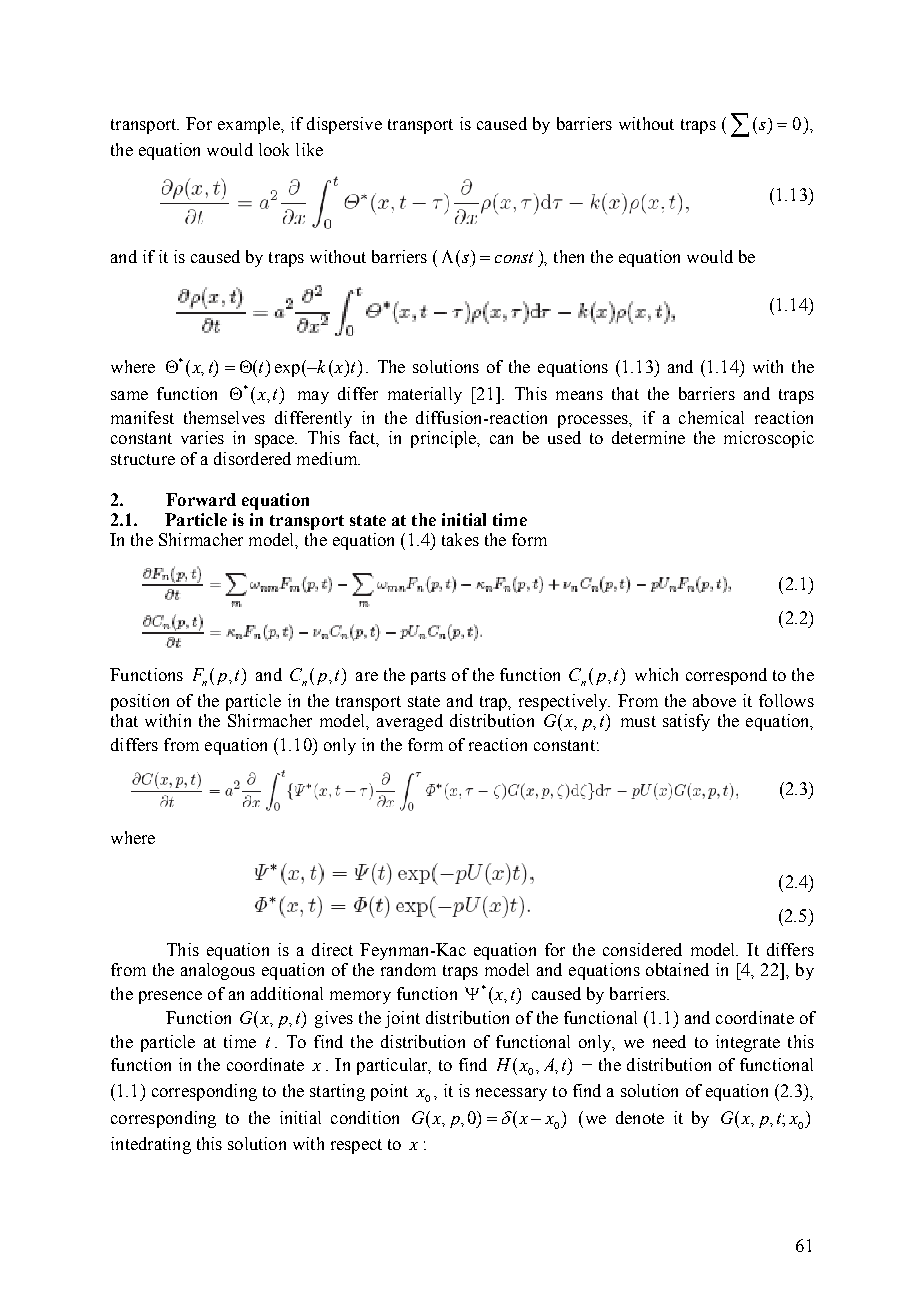 The image size is (924, 1308). I want to click on presence, so click(170, 997).
